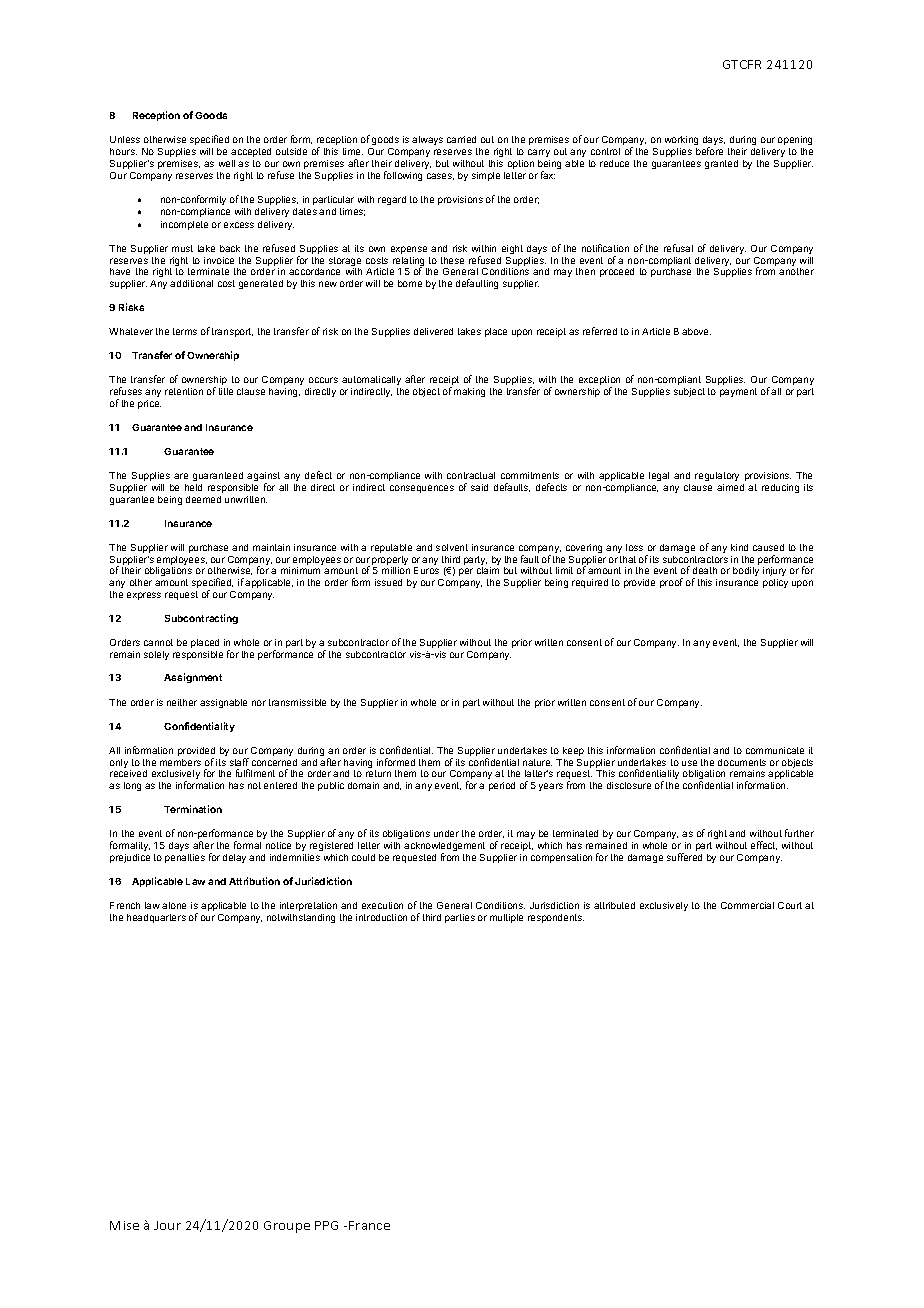 The width and height of the screenshot is (924, 1308). I want to click on simple, so click(486, 176).
